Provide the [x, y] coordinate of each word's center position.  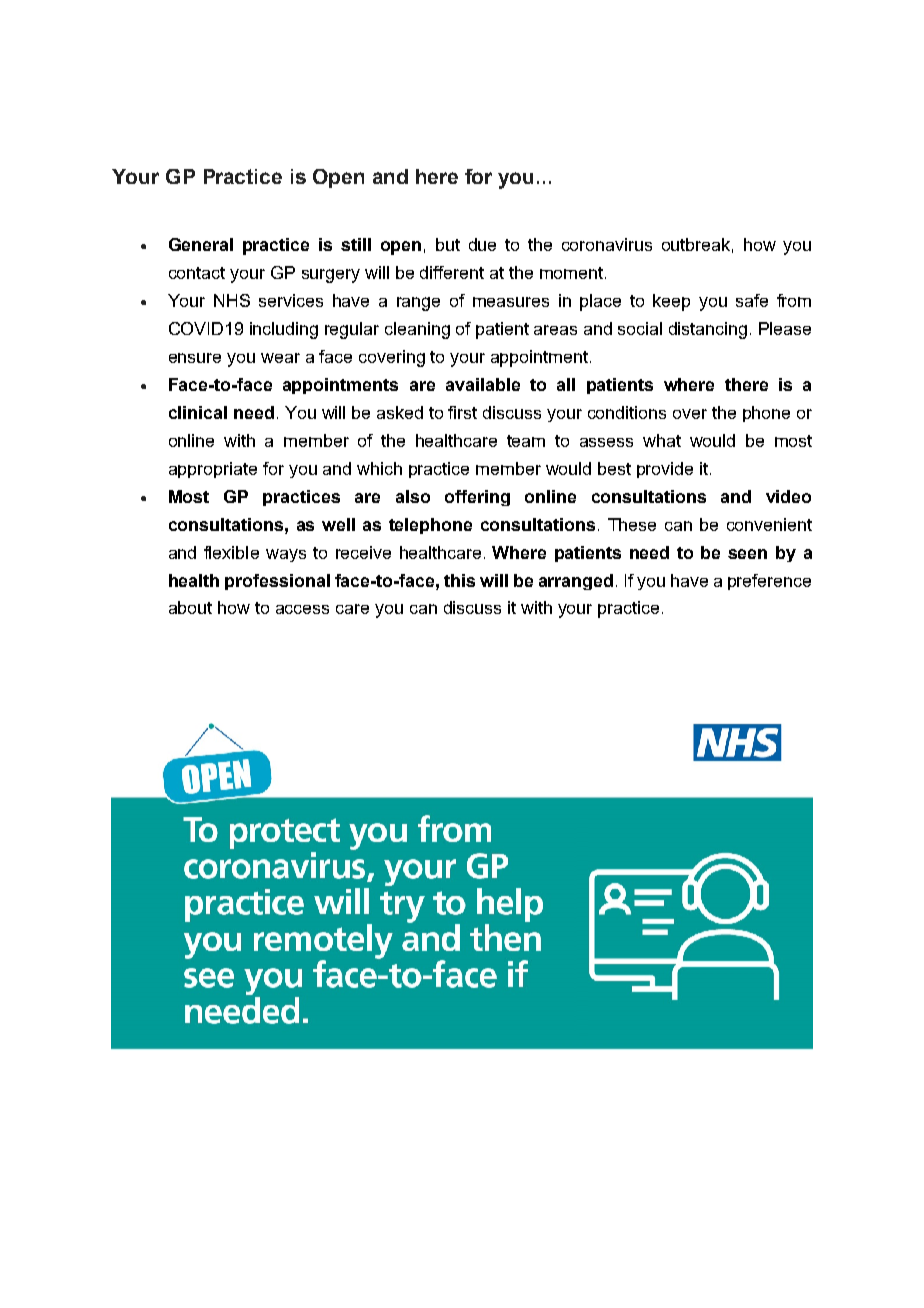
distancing [708, 330]
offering [477, 498]
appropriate [213, 470]
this [459, 580]
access [302, 609]
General [201, 244]
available [483, 384]
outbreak [696, 244]
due [482, 244]
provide [665, 470]
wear [280, 358]
